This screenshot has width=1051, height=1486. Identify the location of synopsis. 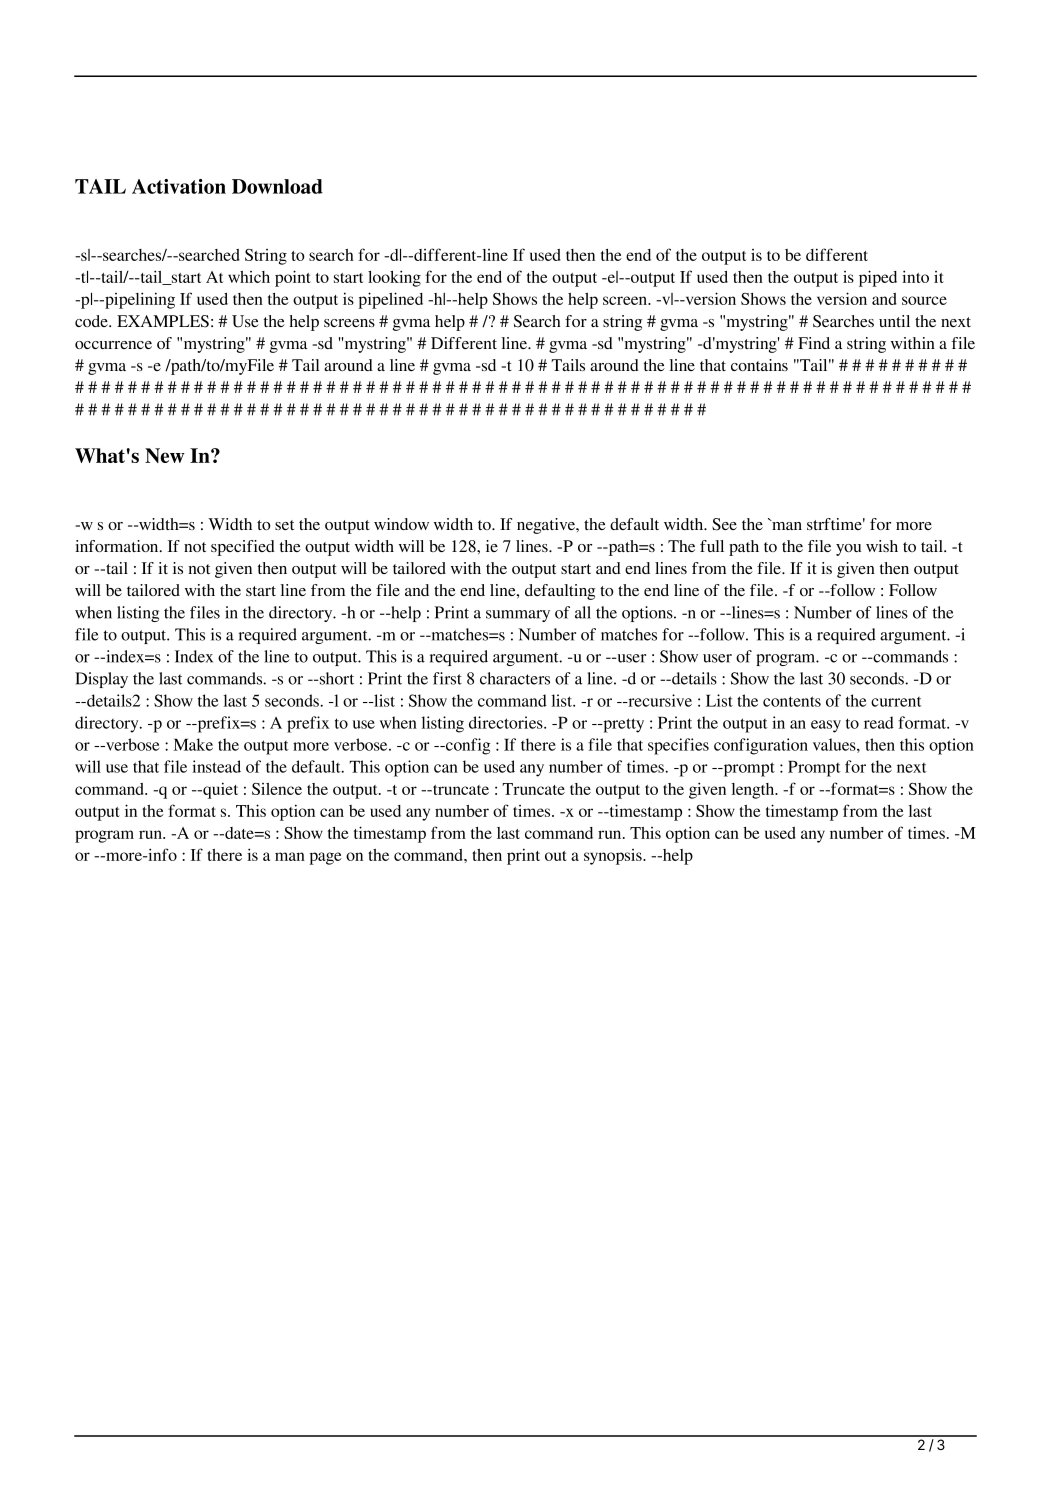
(614, 857).
